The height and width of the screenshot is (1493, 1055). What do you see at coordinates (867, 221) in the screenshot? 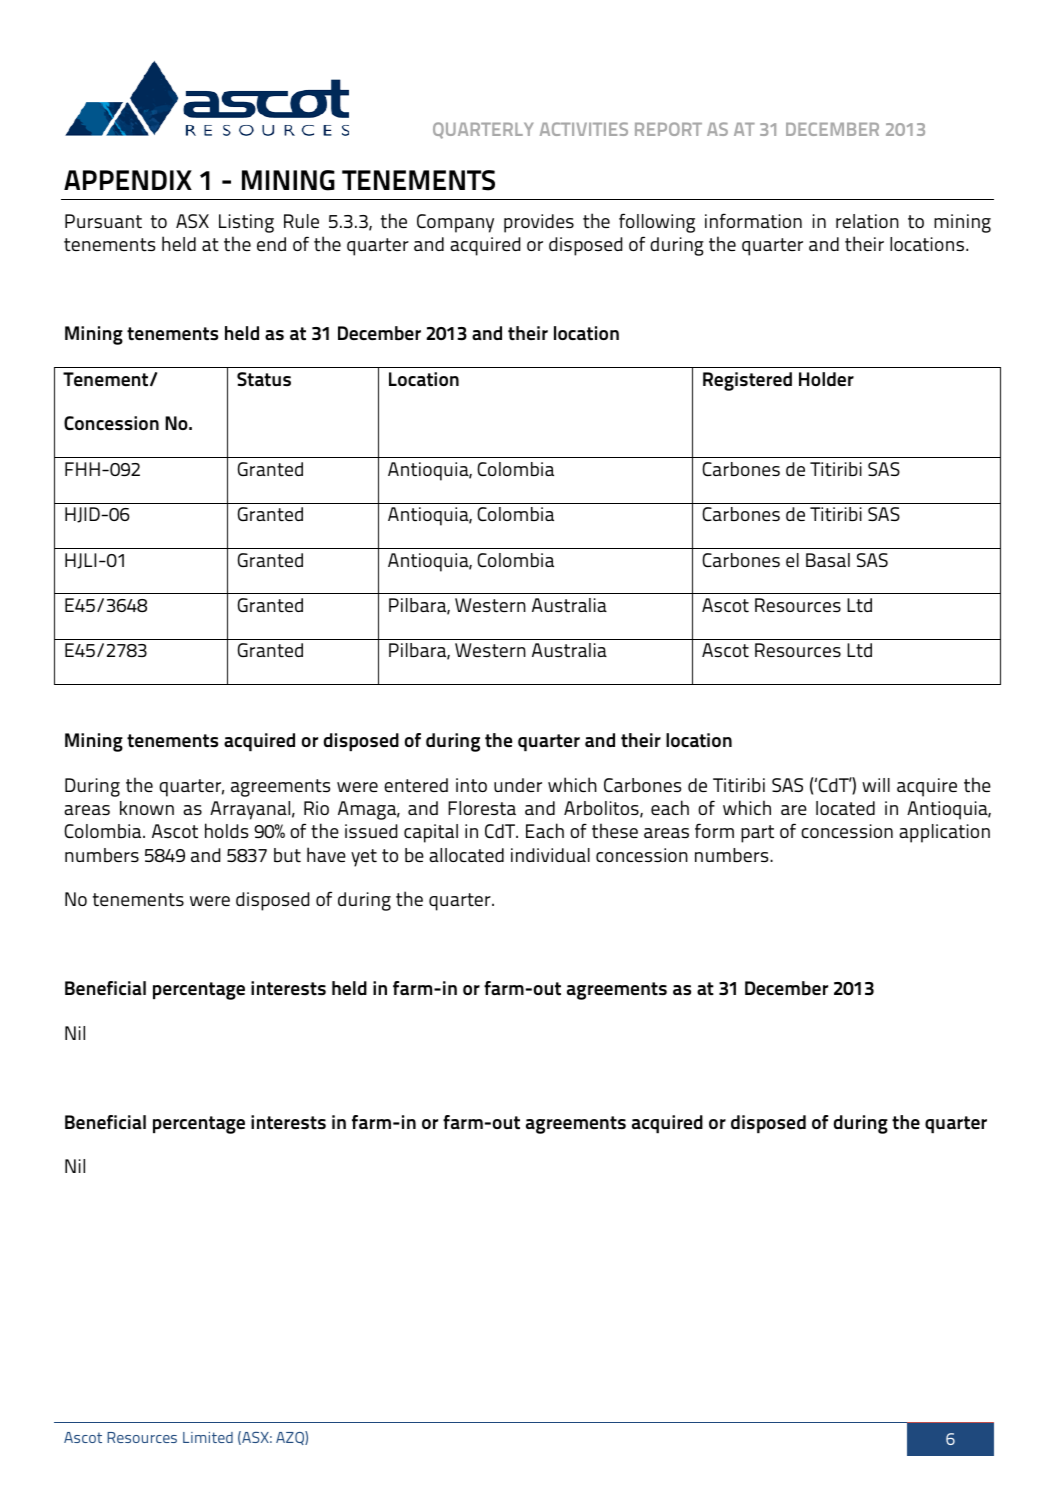
I see `relation` at bounding box center [867, 221].
